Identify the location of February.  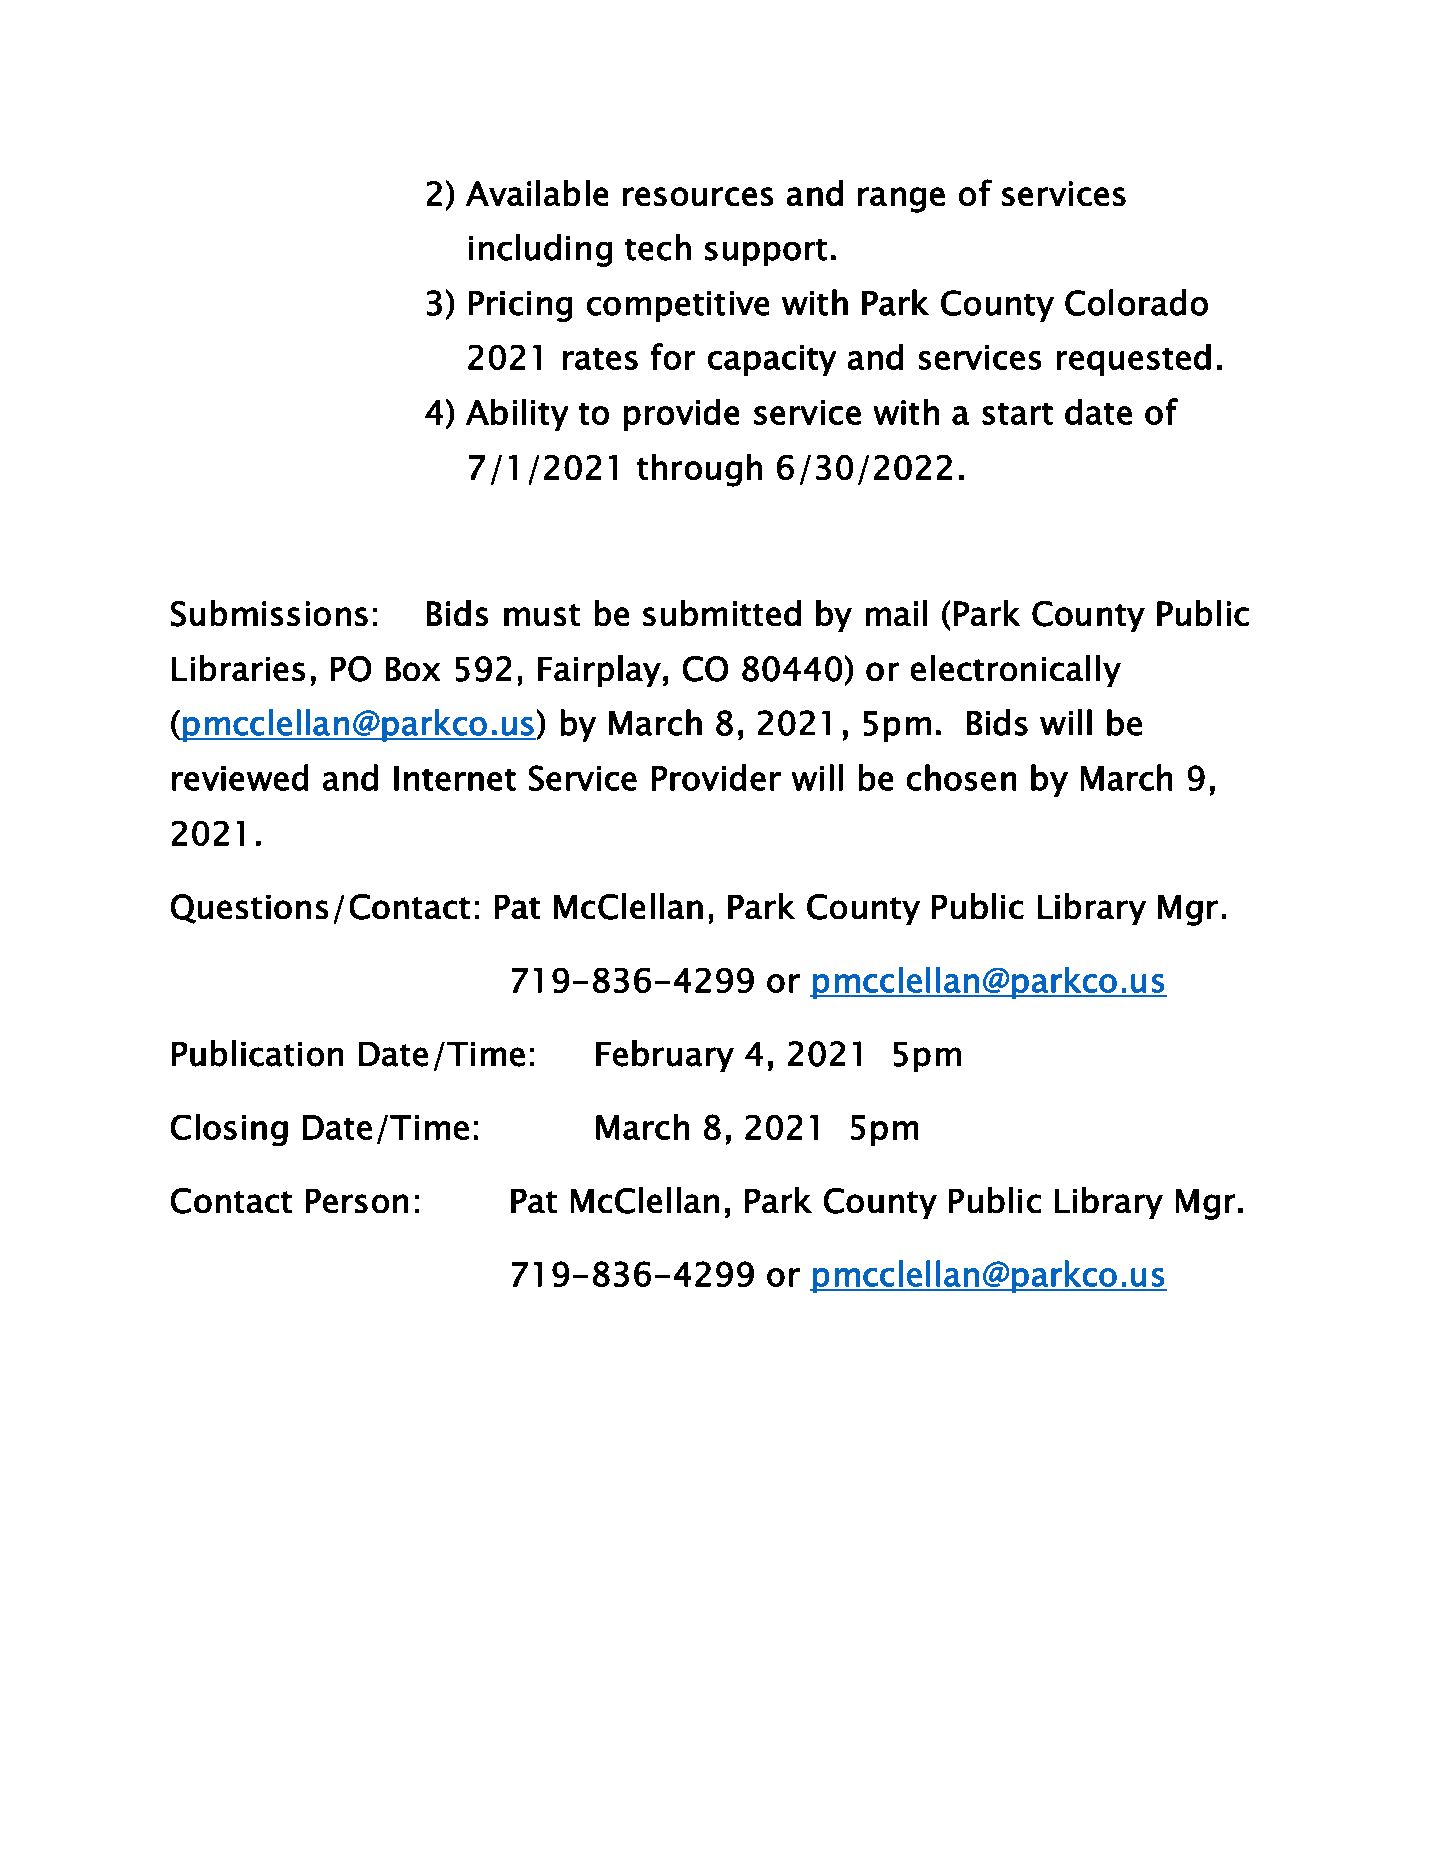
(665, 1056).
